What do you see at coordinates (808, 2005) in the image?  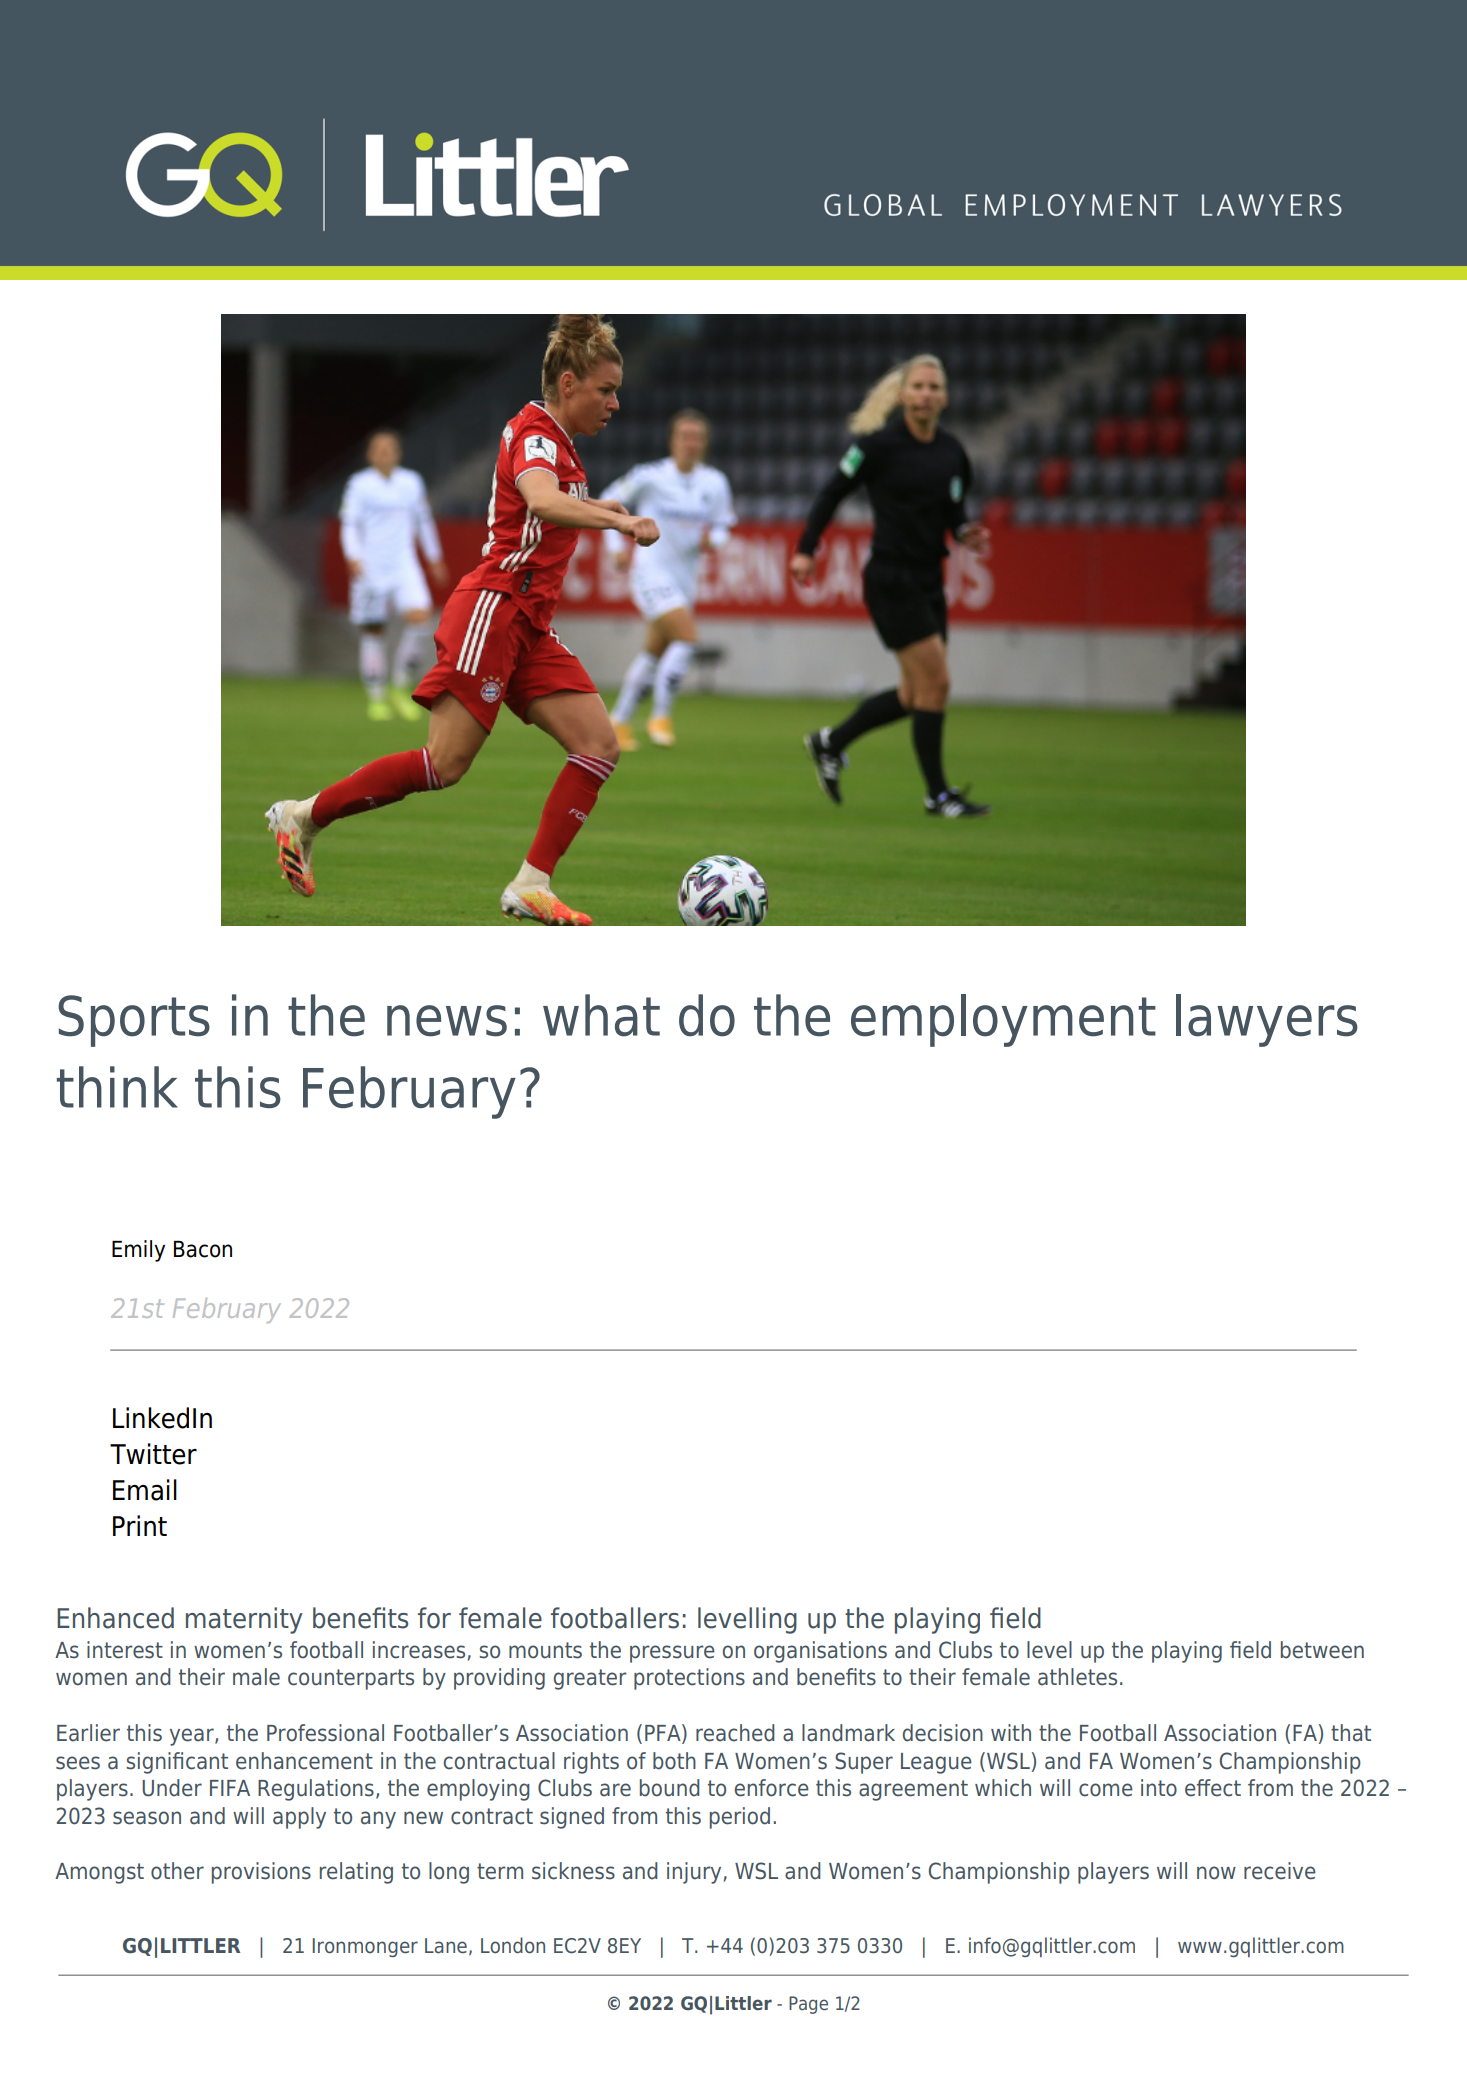 I see `Page` at bounding box center [808, 2005].
